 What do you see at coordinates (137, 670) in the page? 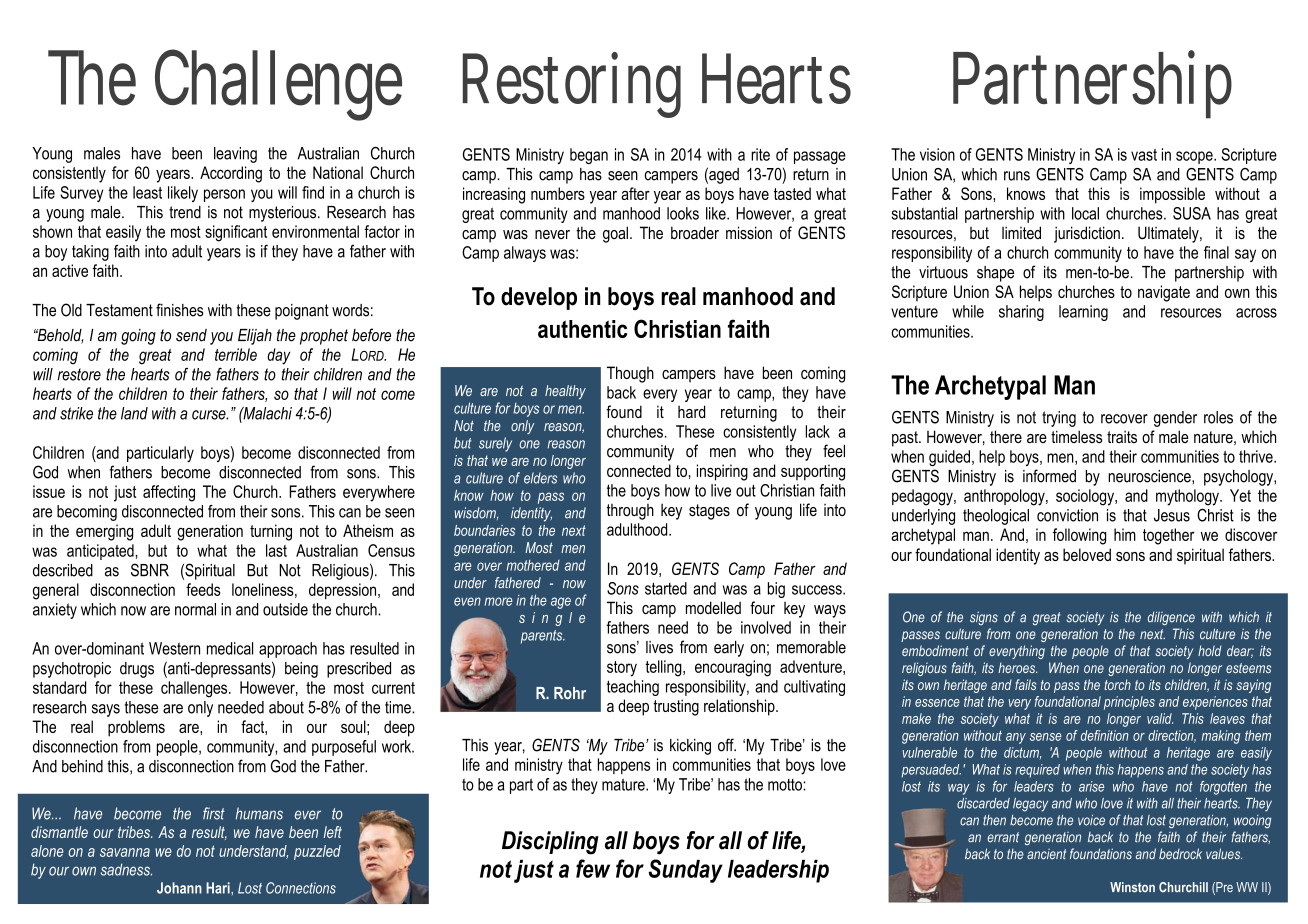
I see `drugs` at bounding box center [137, 670].
